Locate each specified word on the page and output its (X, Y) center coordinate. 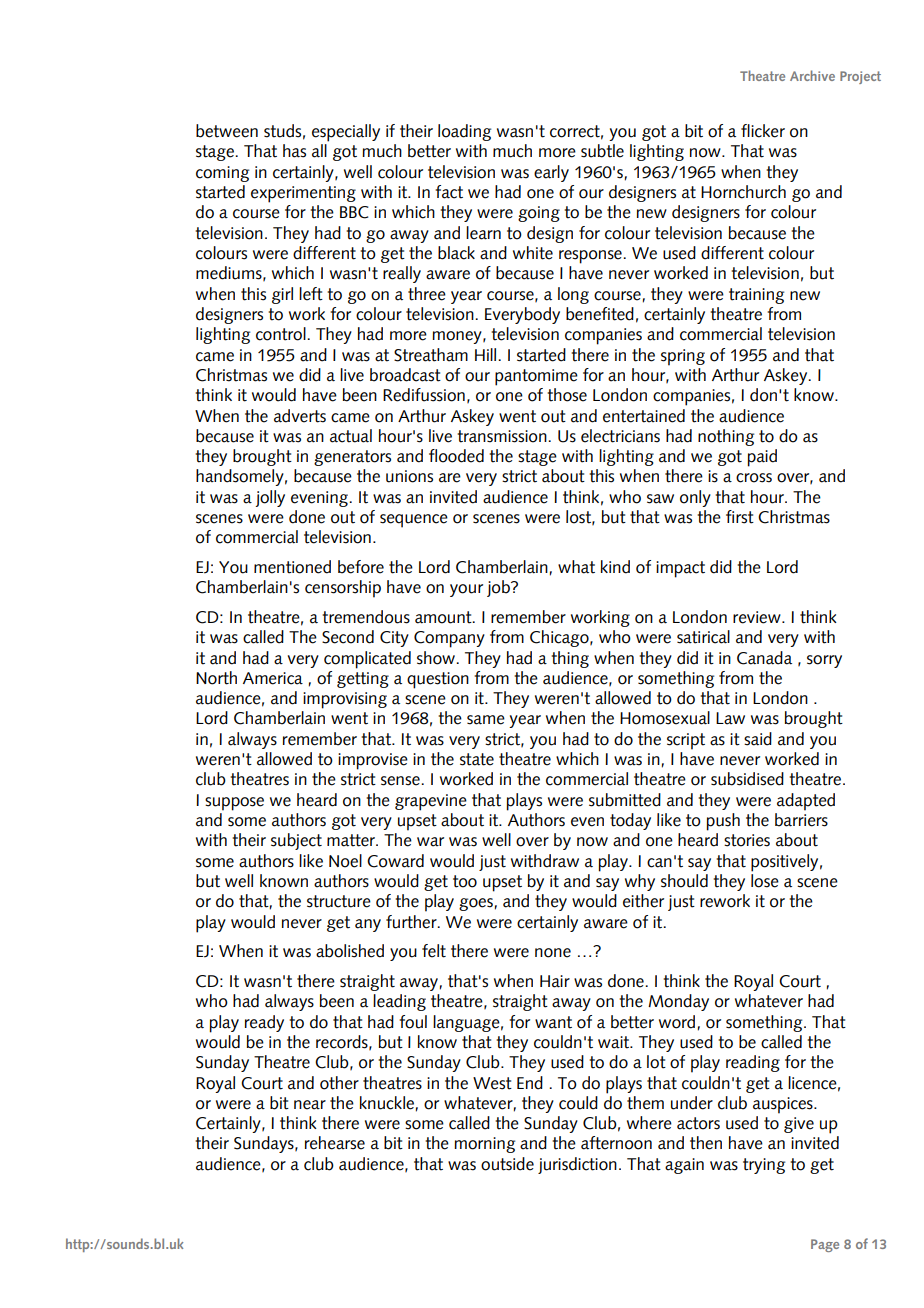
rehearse (335, 1143)
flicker (763, 131)
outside (507, 1164)
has (294, 151)
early (551, 173)
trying (764, 1166)
